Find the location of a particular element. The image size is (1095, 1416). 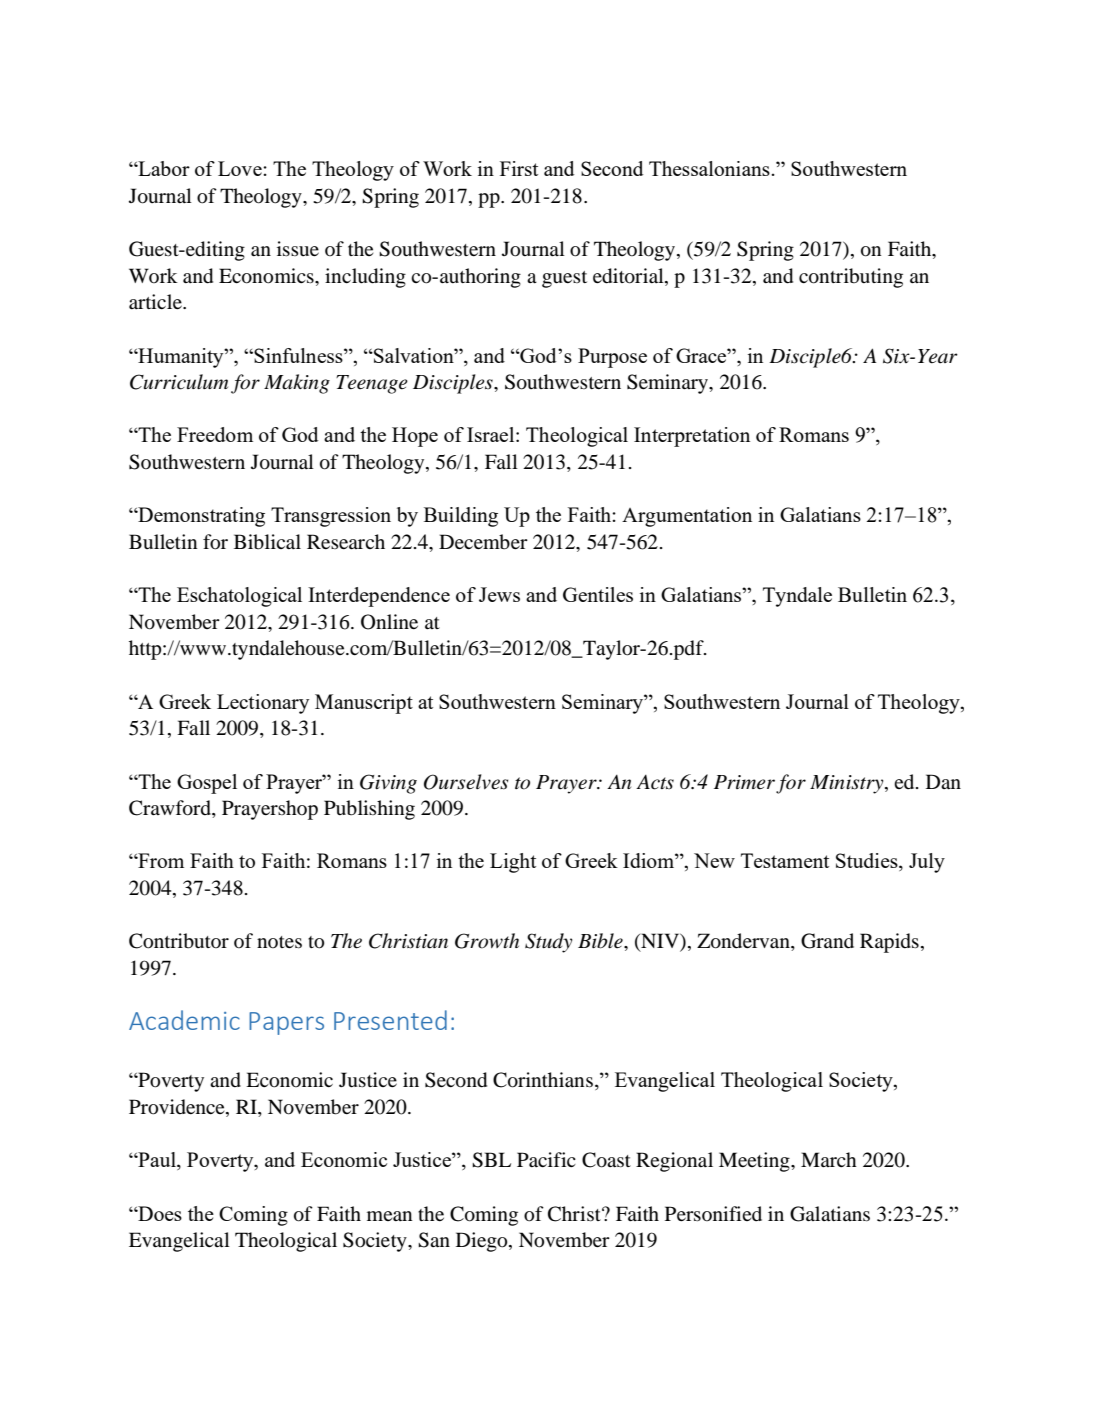

contributing is located at coordinates (851, 278).
